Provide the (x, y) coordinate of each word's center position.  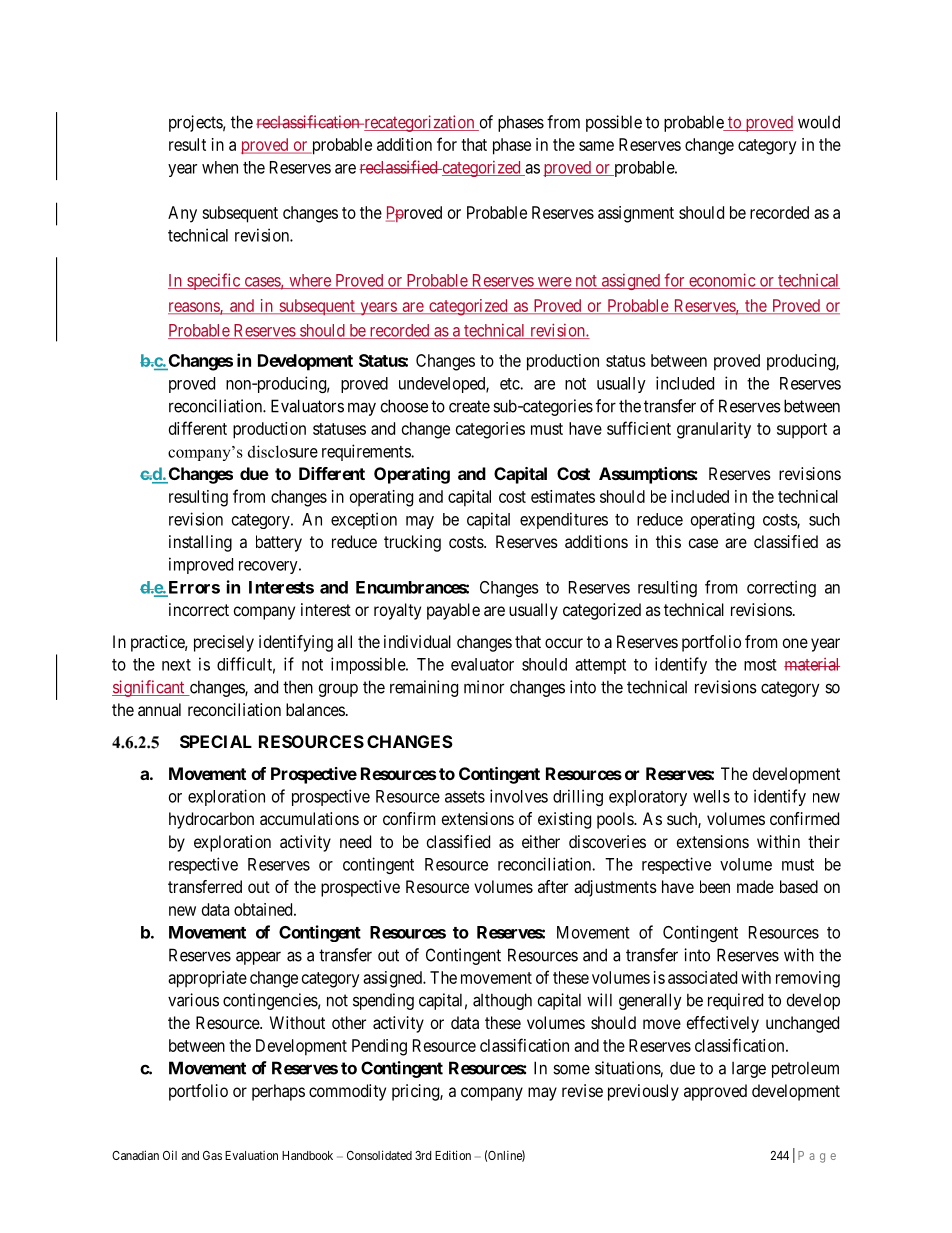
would (819, 122)
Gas (212, 1155)
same (596, 146)
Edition (453, 1155)
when (220, 167)
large (749, 1070)
